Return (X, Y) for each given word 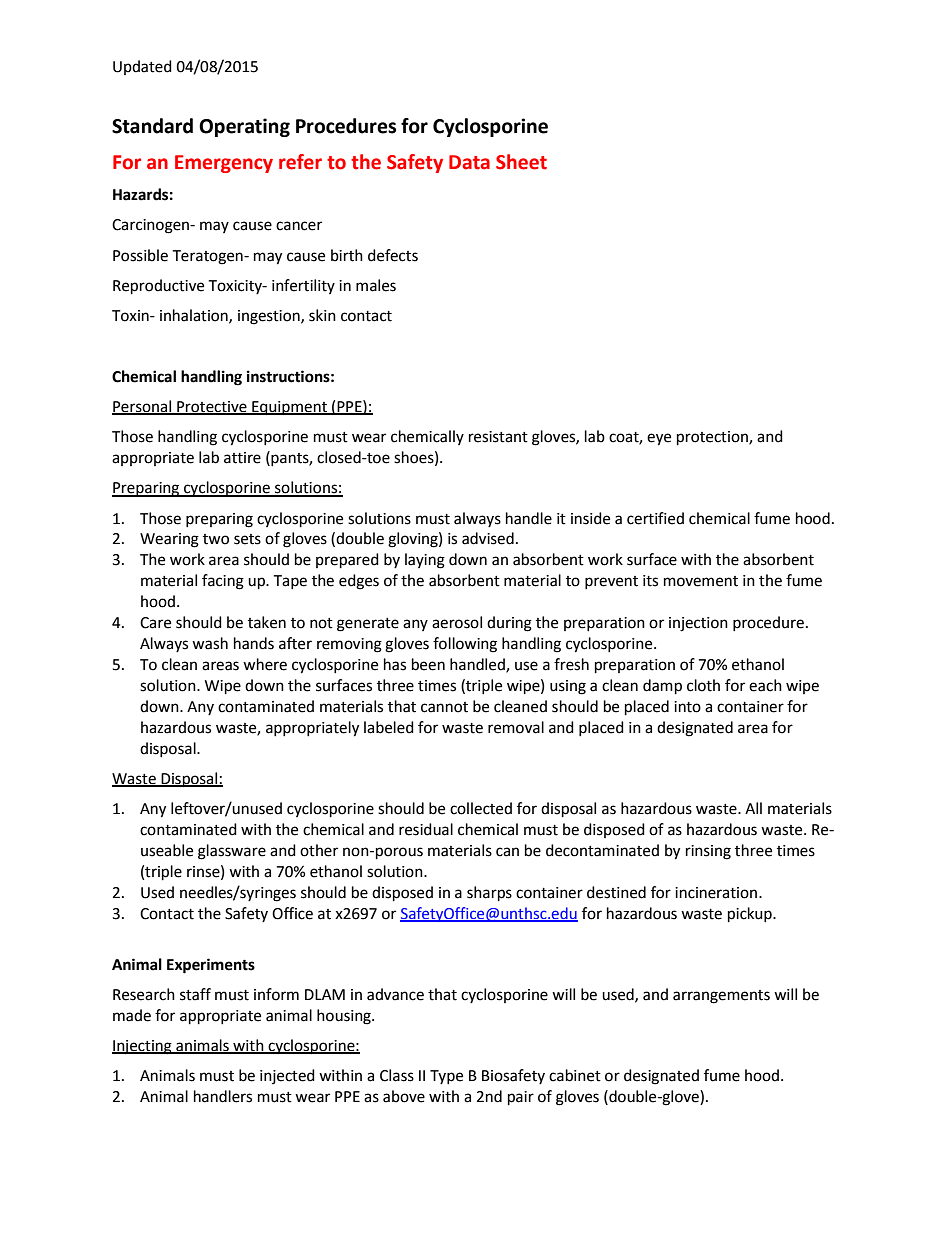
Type (446, 1077)
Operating (244, 127)
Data (469, 162)
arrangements (721, 997)
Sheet (521, 162)
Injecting (143, 1047)
